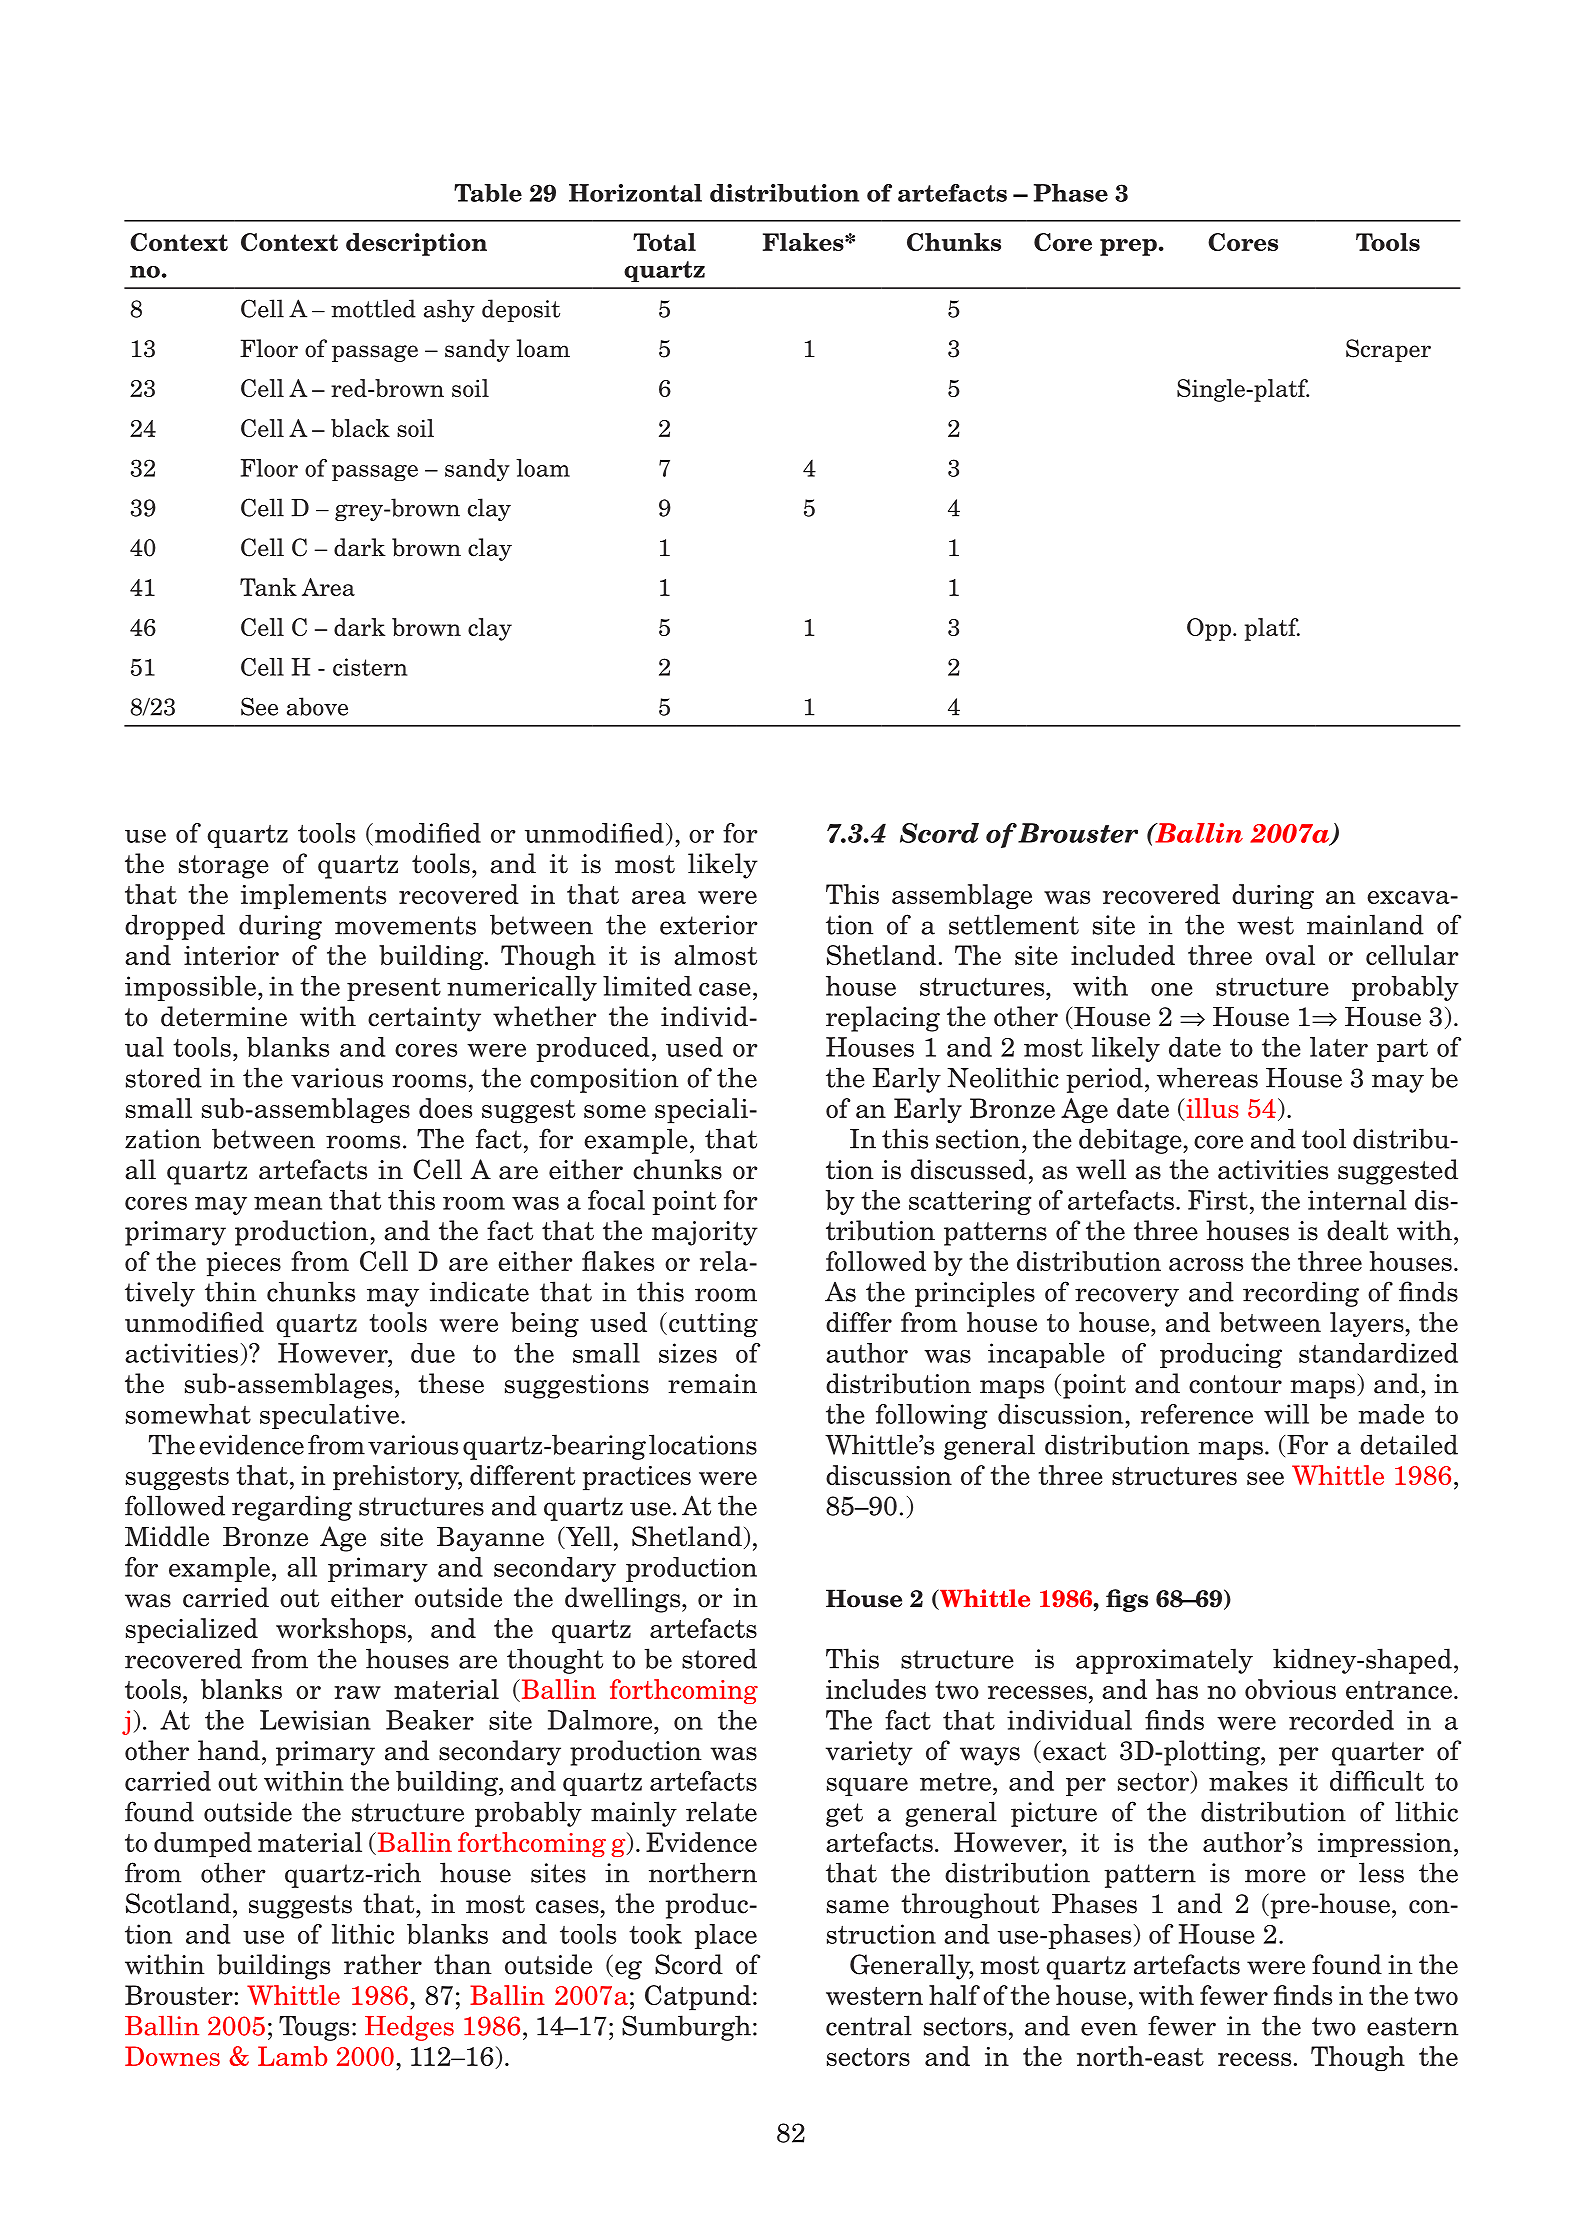 Image resolution: width=1583 pixels, height=2239 pixels. I want to click on central, so click(869, 2025).
